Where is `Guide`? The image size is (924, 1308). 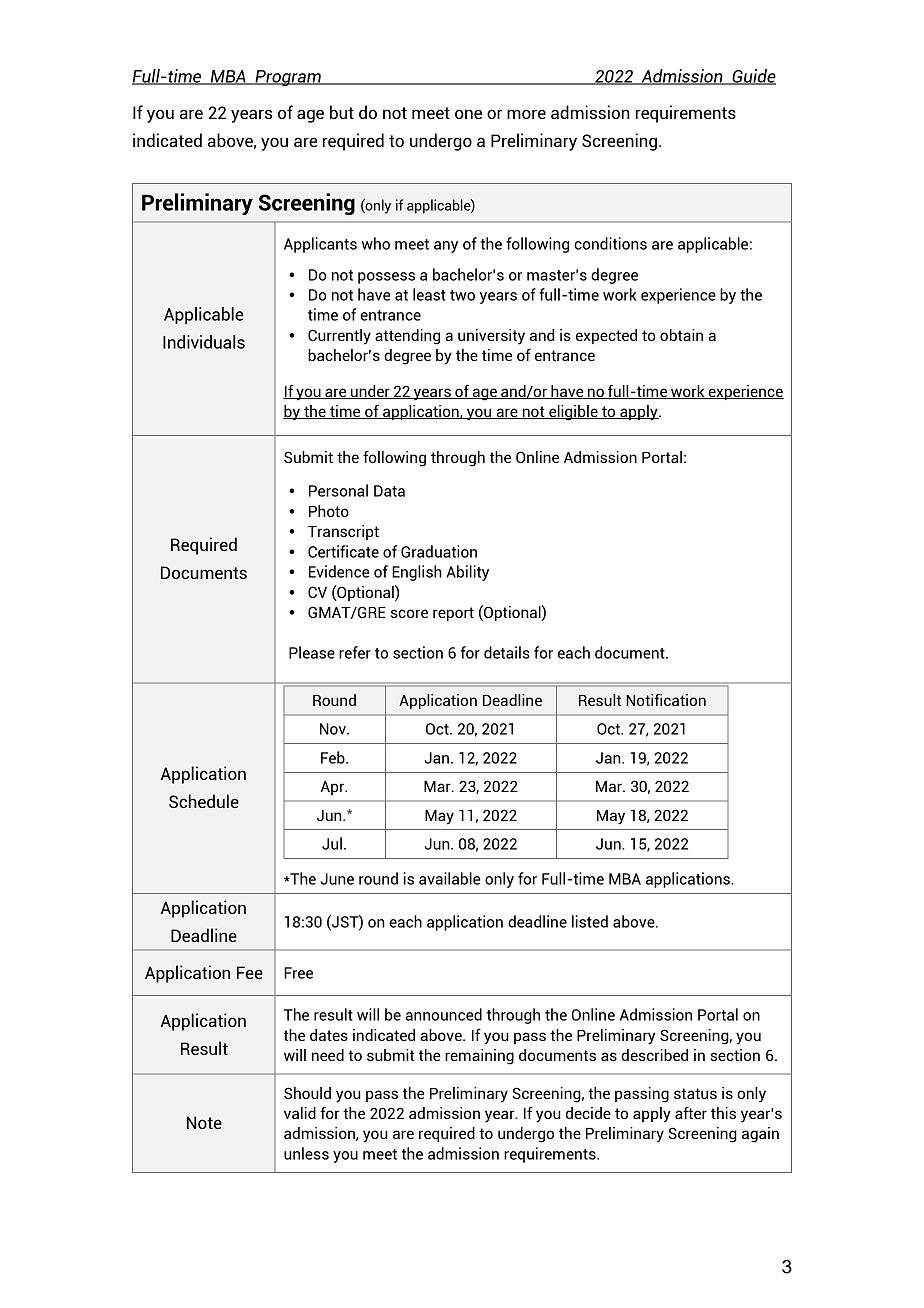 Guide is located at coordinates (753, 77).
